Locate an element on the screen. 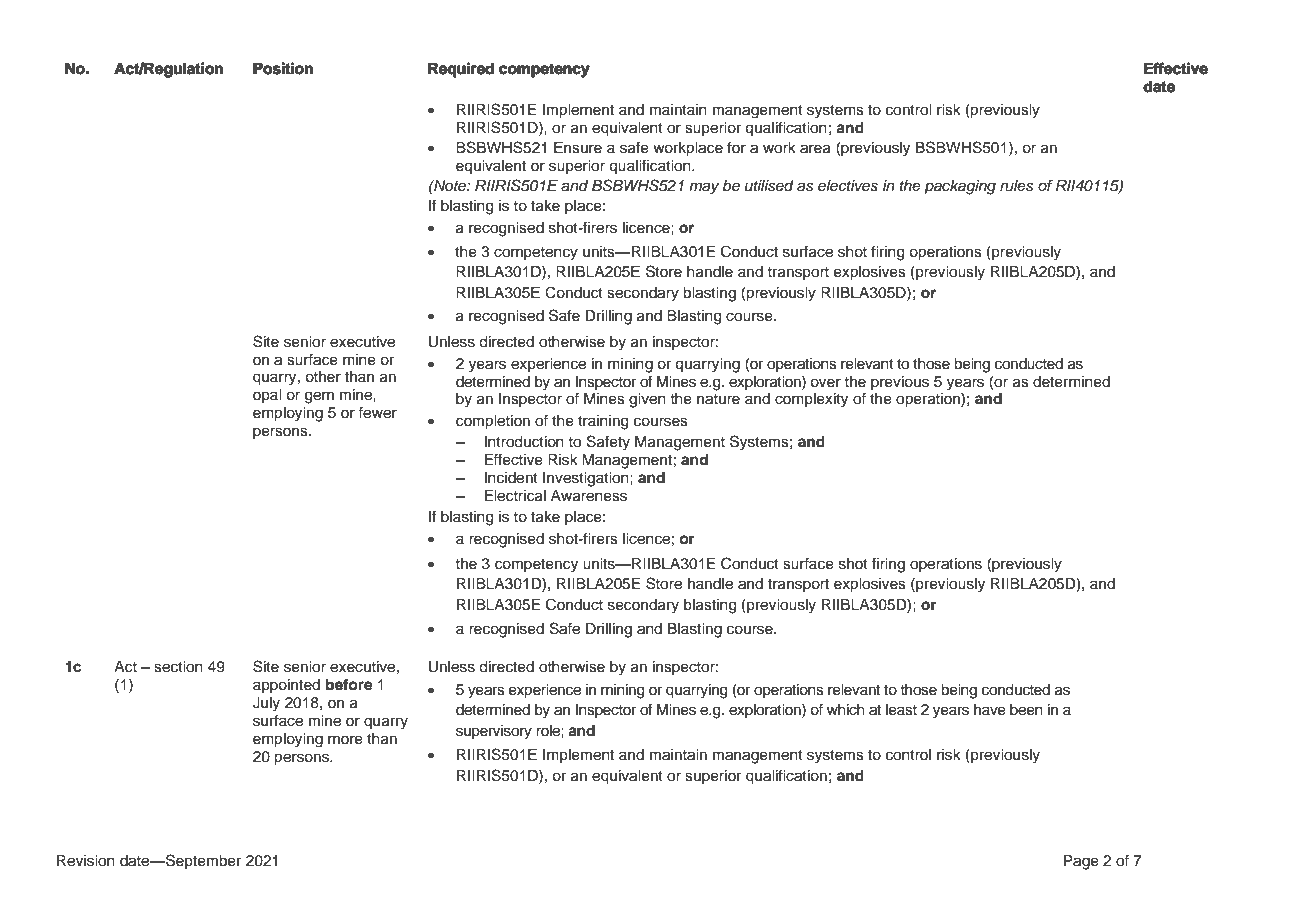 The image size is (1308, 924). area is located at coordinates (815, 149).
